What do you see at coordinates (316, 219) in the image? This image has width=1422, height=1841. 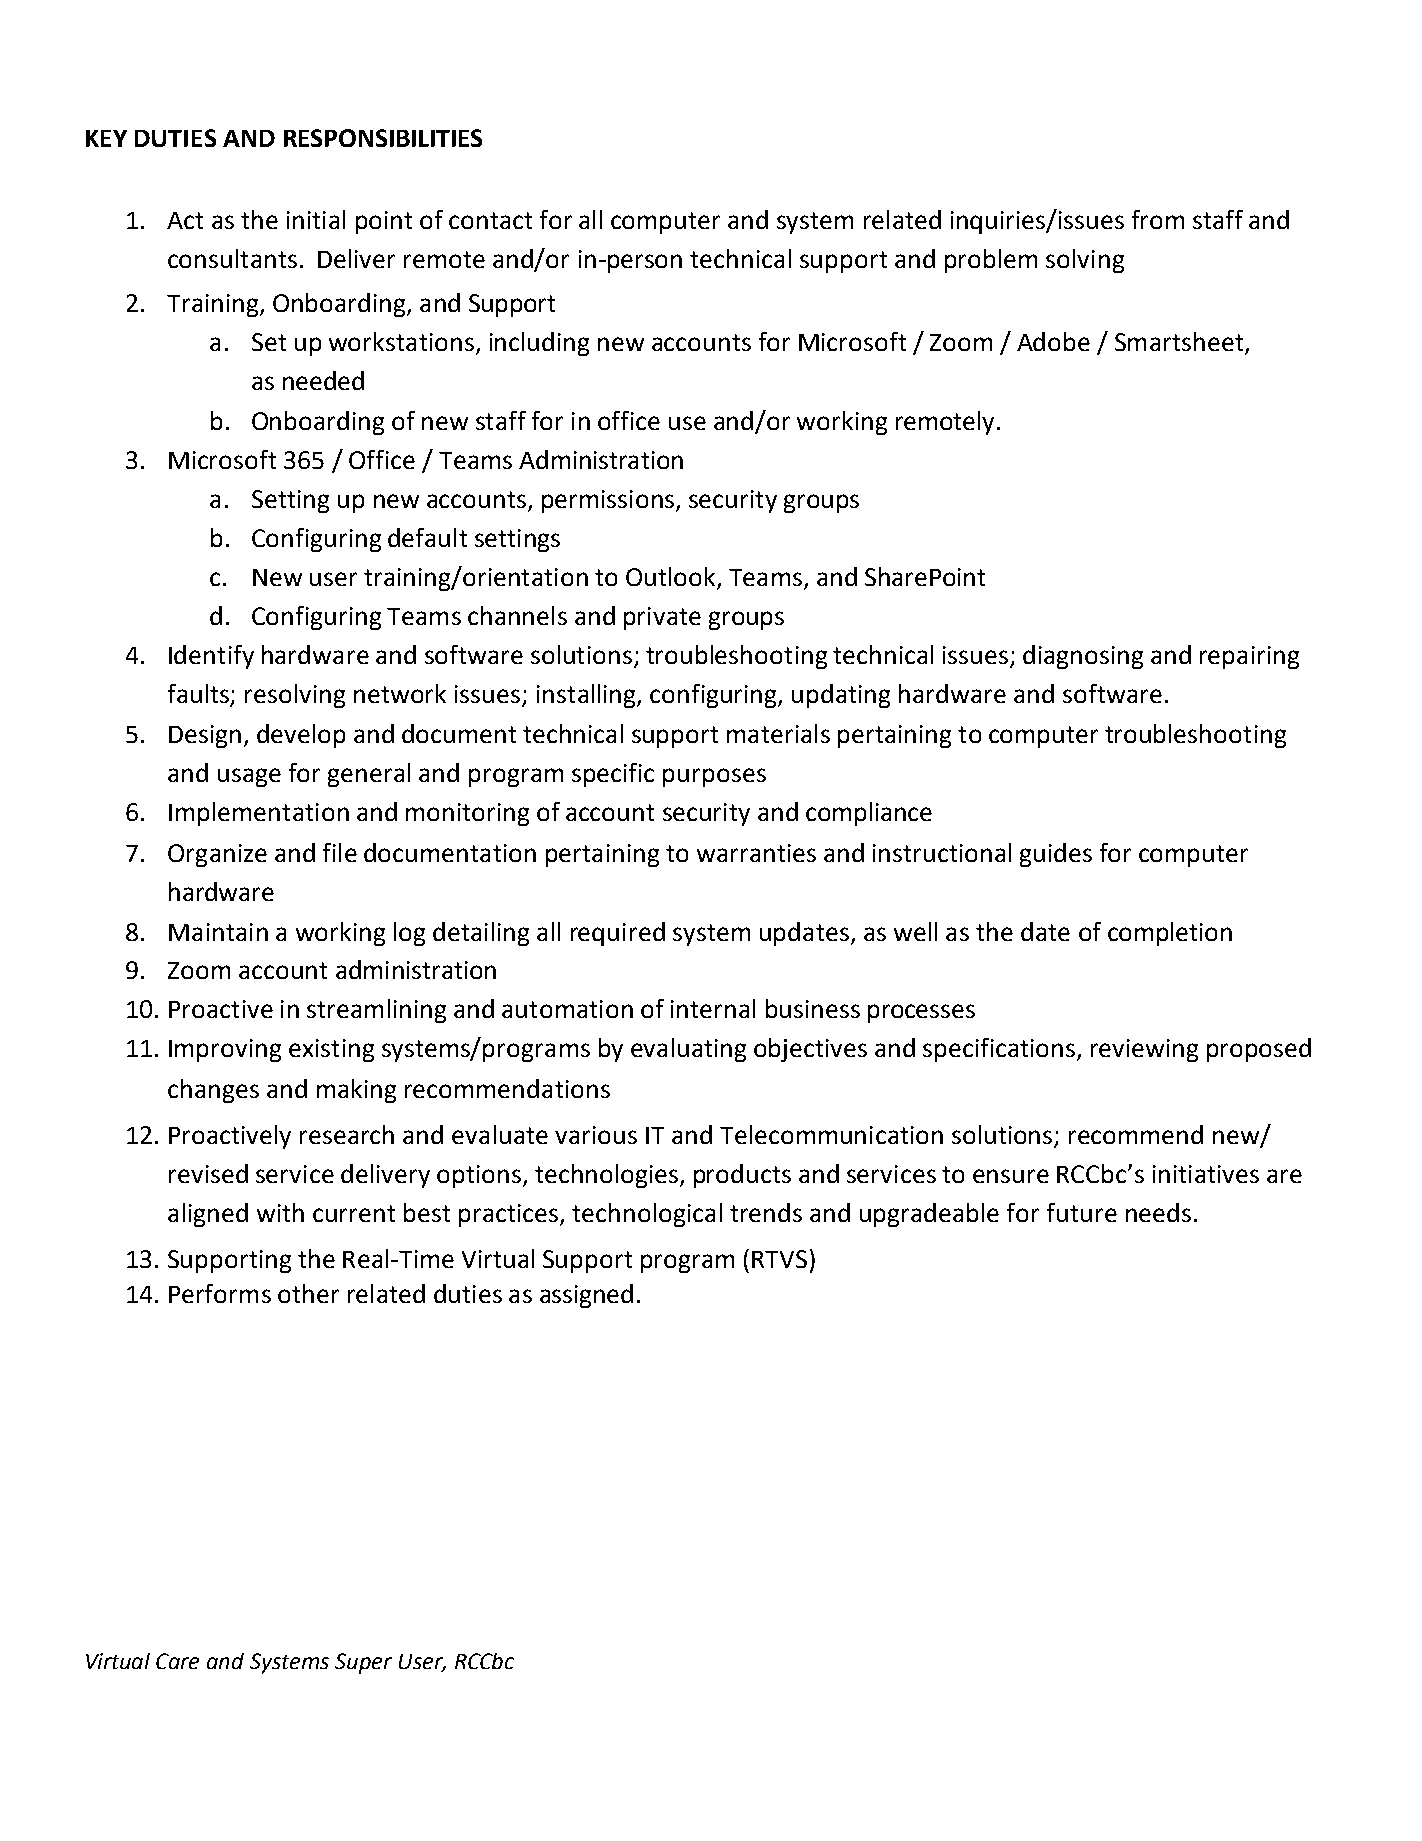 I see `initial` at bounding box center [316, 219].
